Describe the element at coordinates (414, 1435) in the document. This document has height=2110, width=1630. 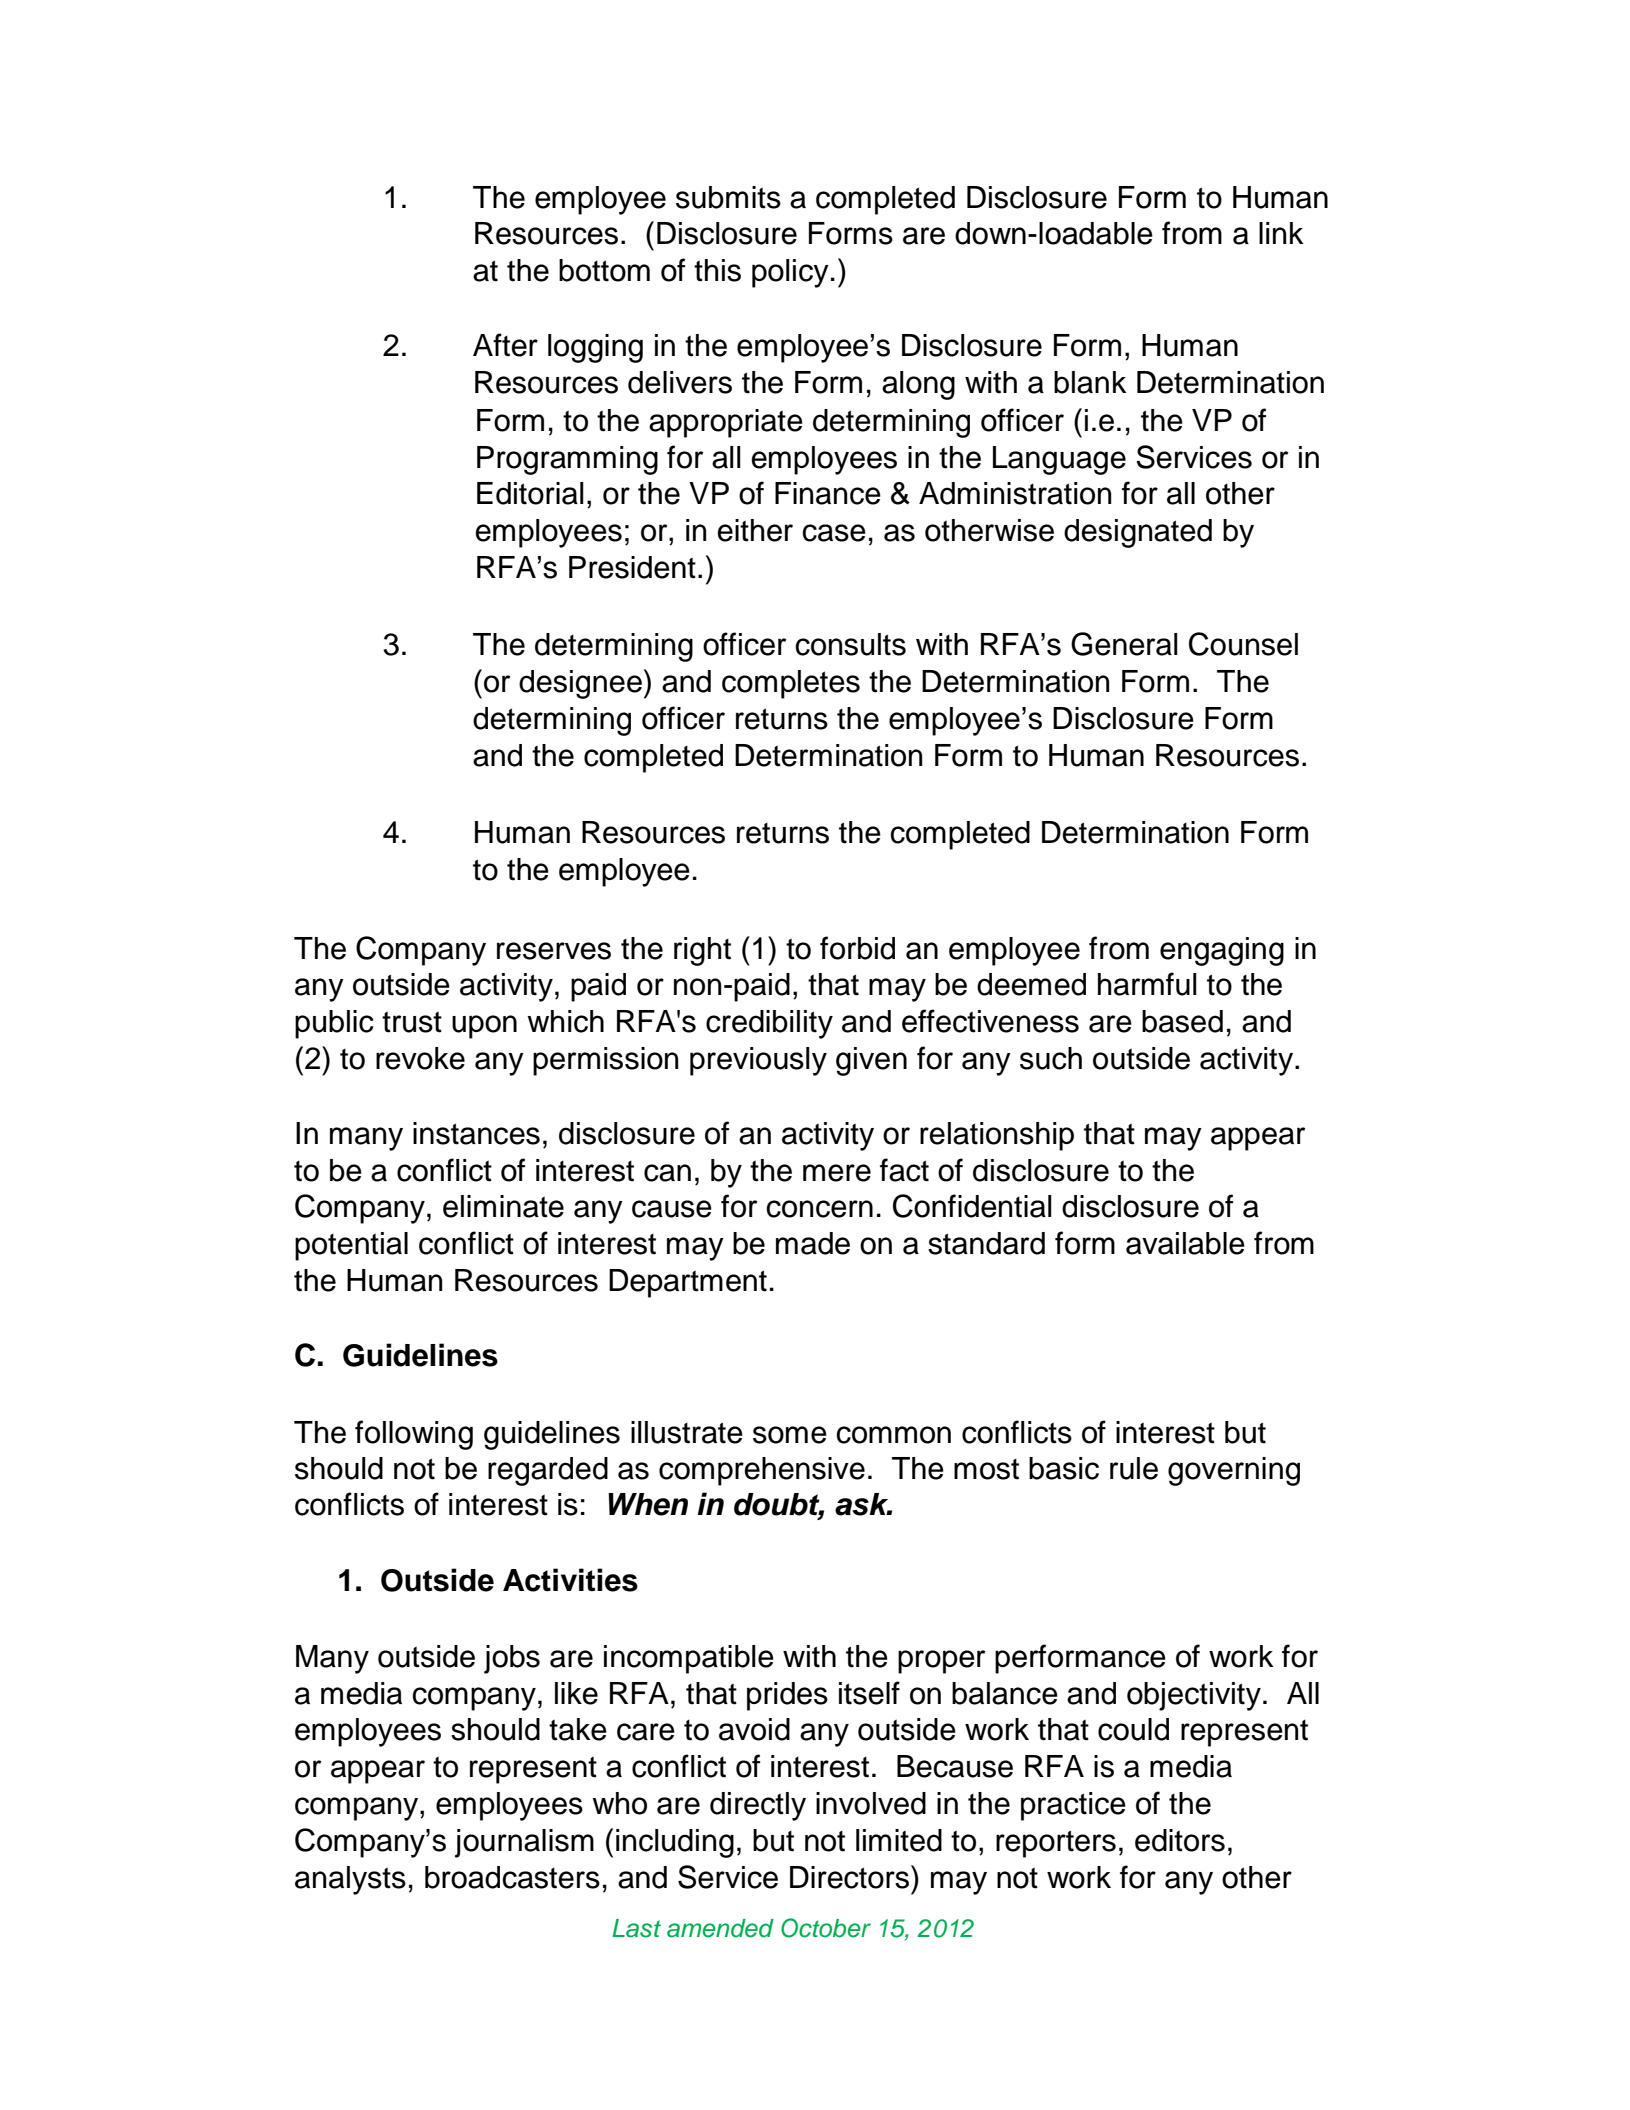
I see `following` at that location.
